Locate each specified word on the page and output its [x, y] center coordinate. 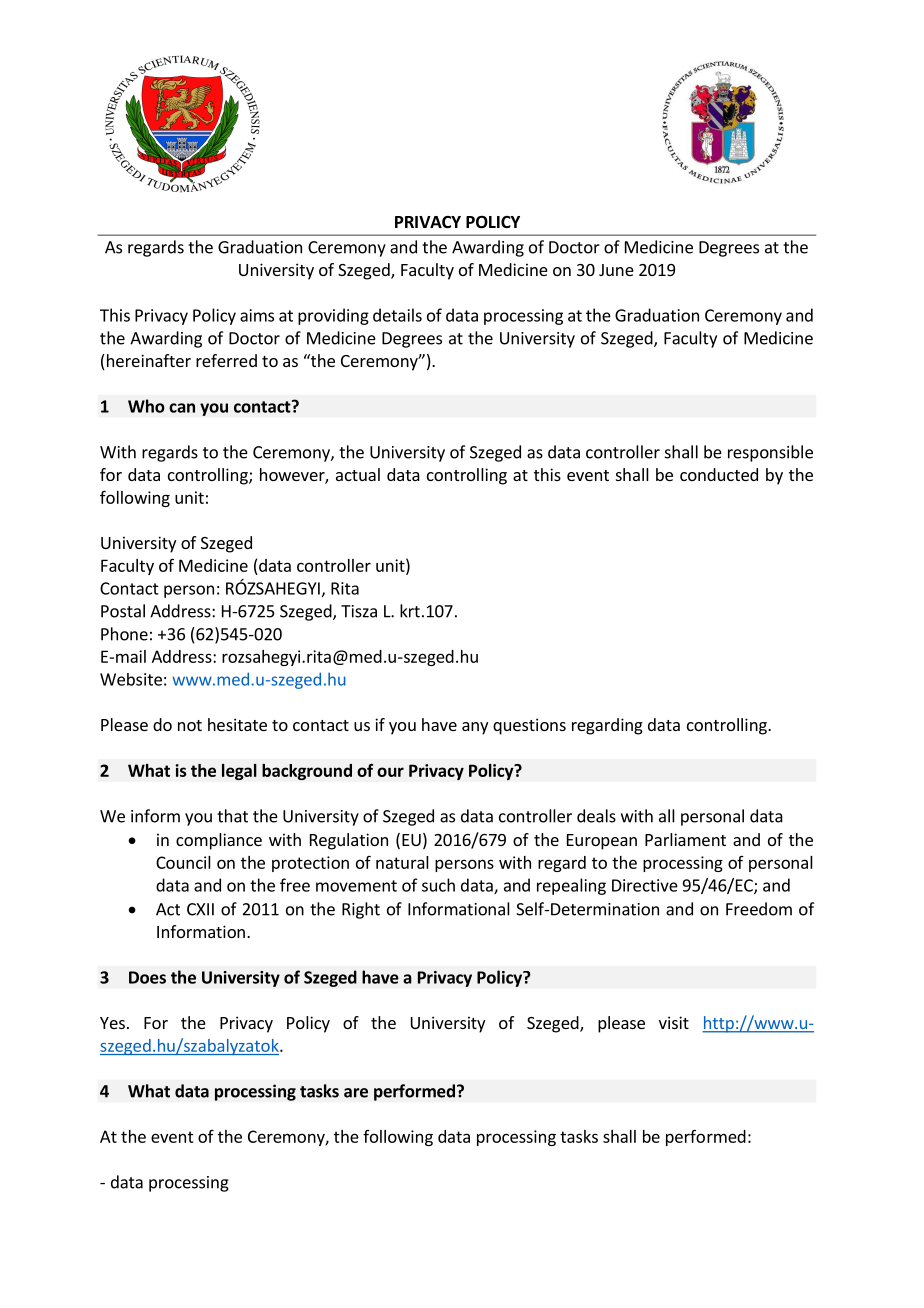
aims [257, 315]
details [397, 315]
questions [529, 726]
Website [131, 679]
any [475, 728]
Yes [112, 1023]
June [616, 270]
